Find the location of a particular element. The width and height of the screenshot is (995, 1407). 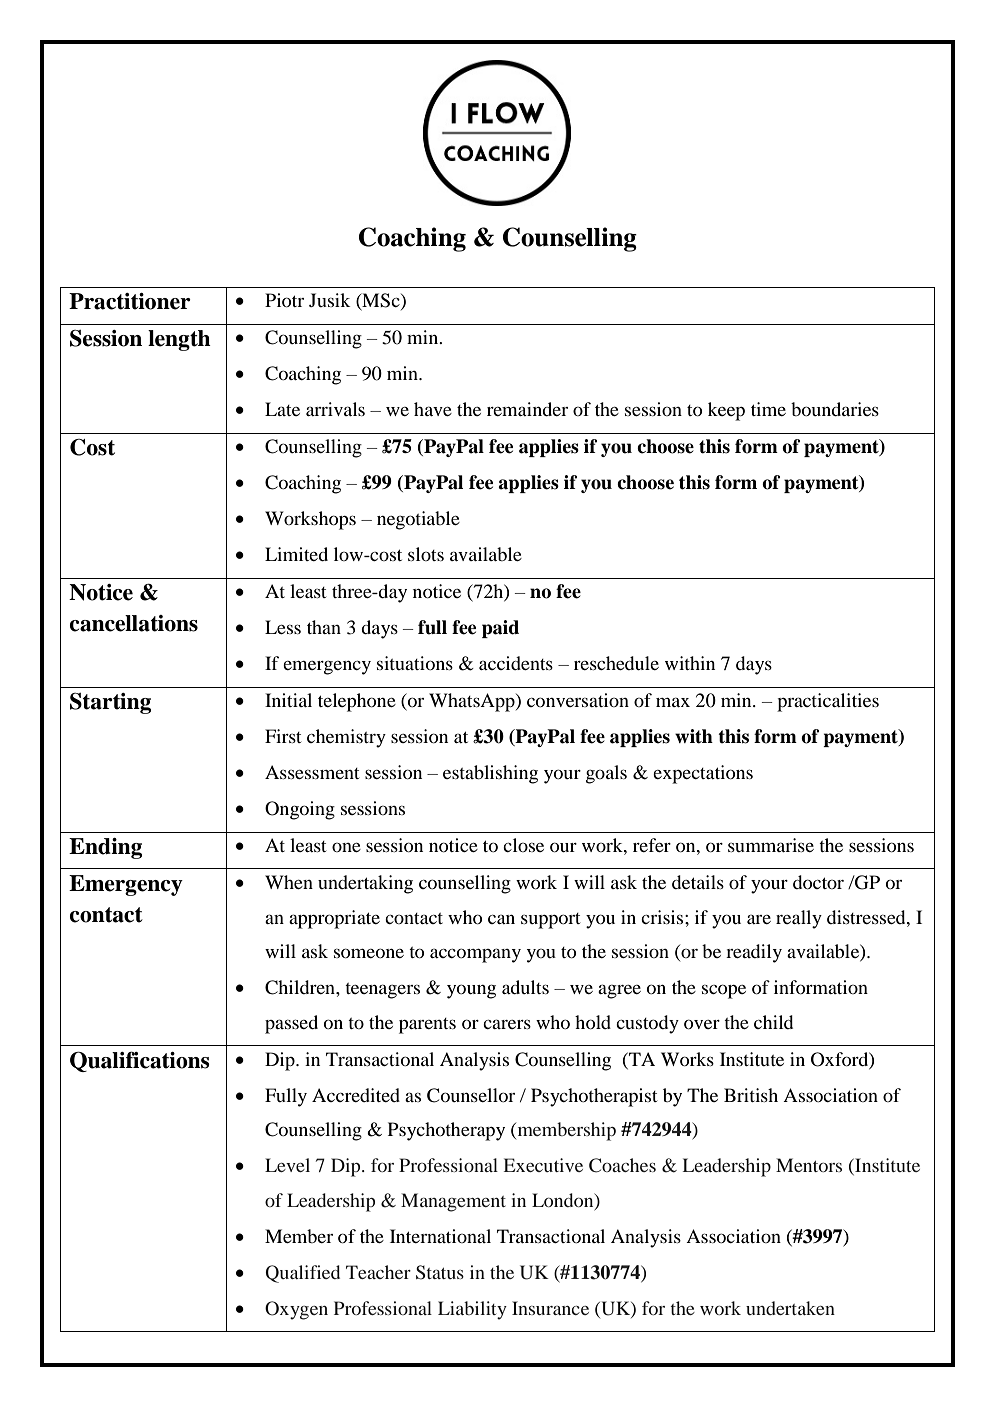

readily is located at coordinates (754, 953).
